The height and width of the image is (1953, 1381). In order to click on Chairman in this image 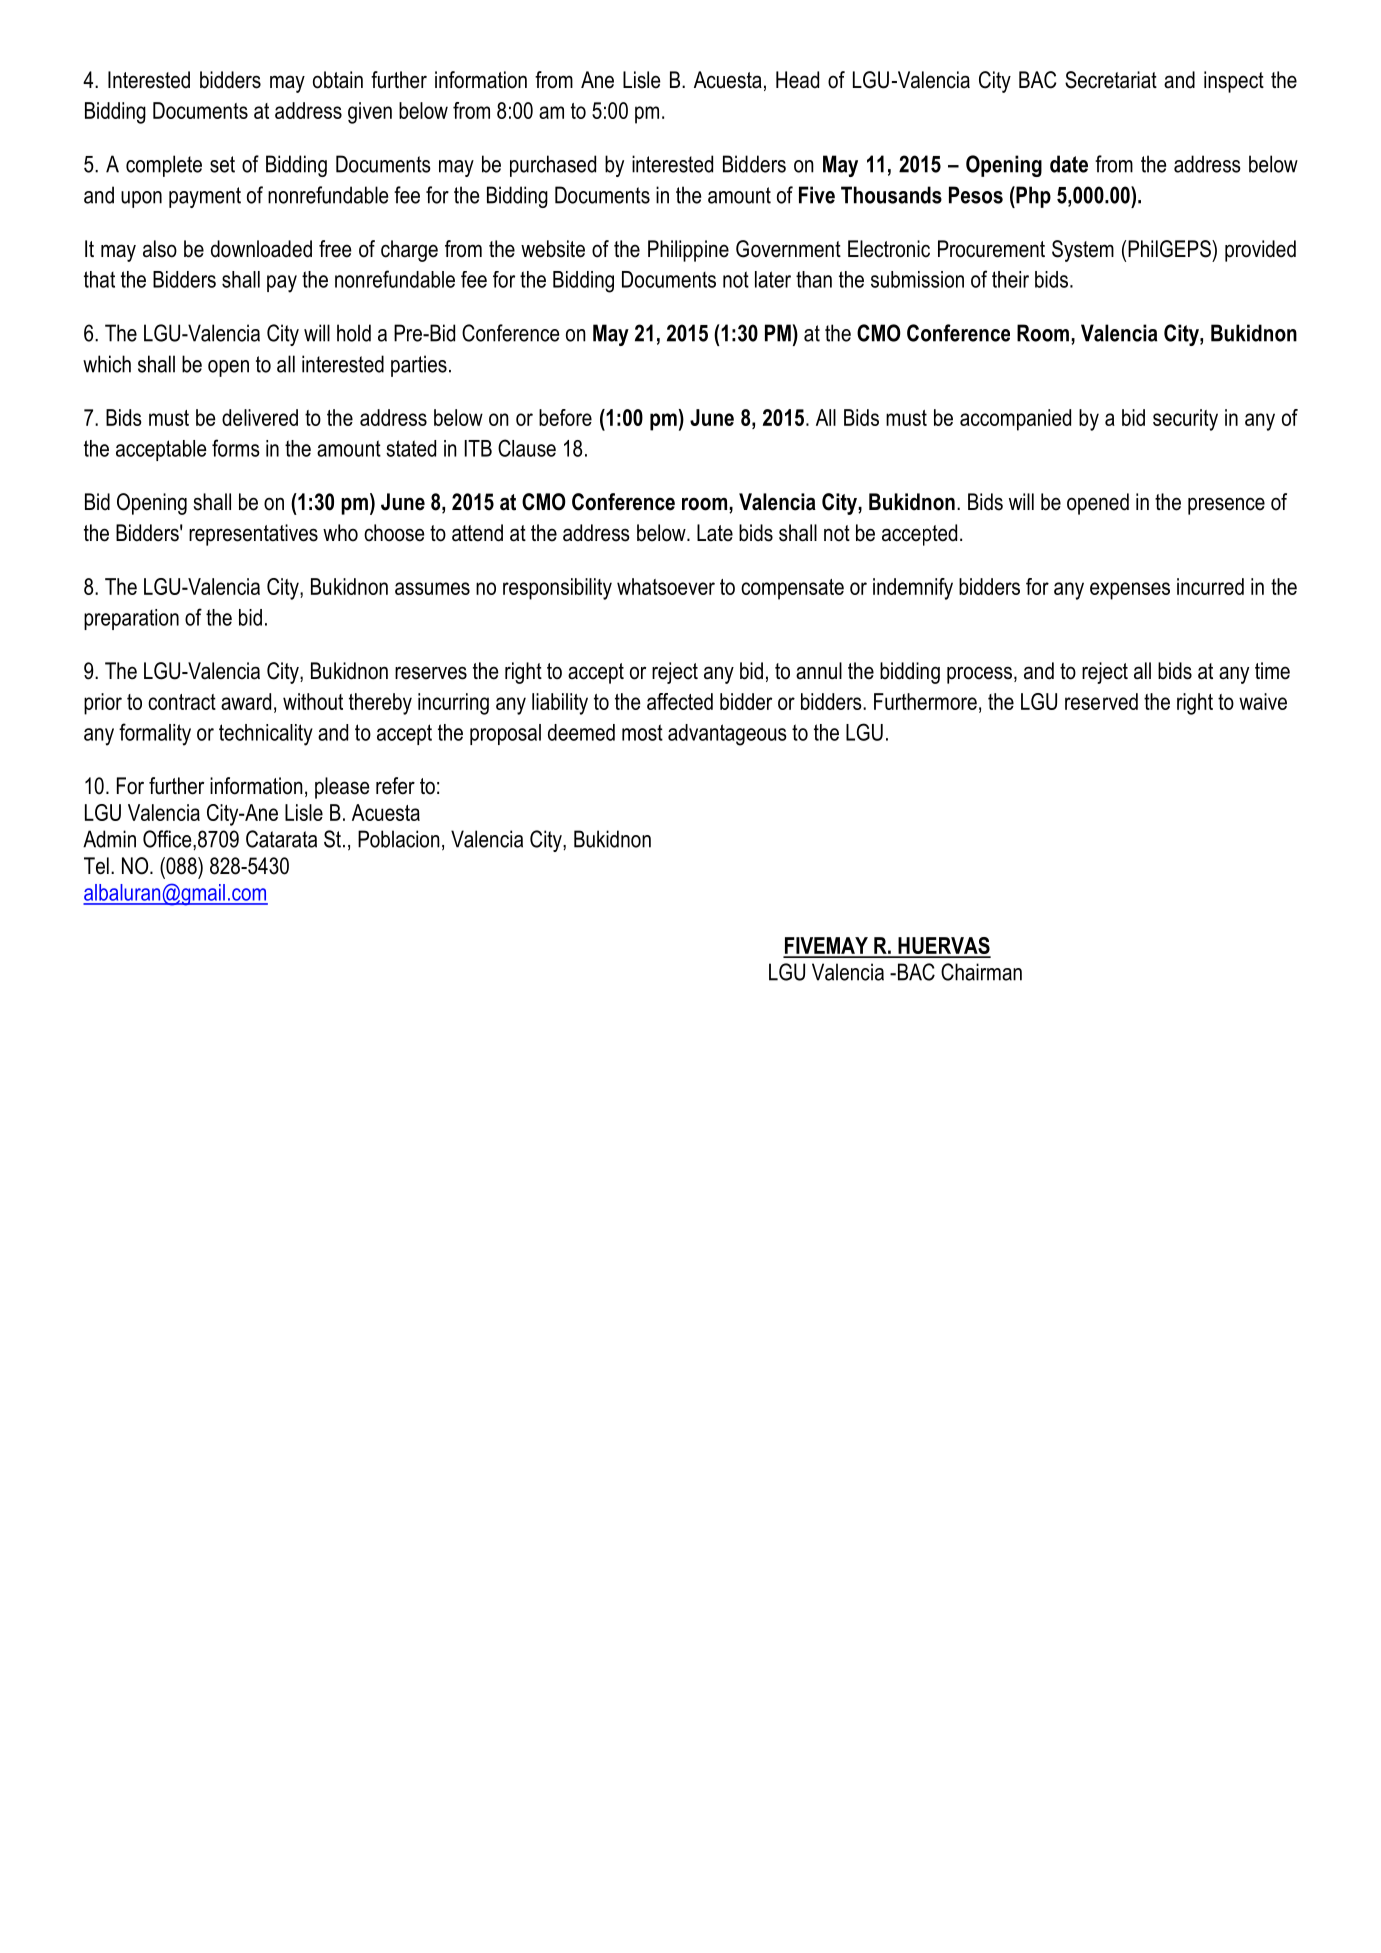, I will do `click(981, 972)`.
